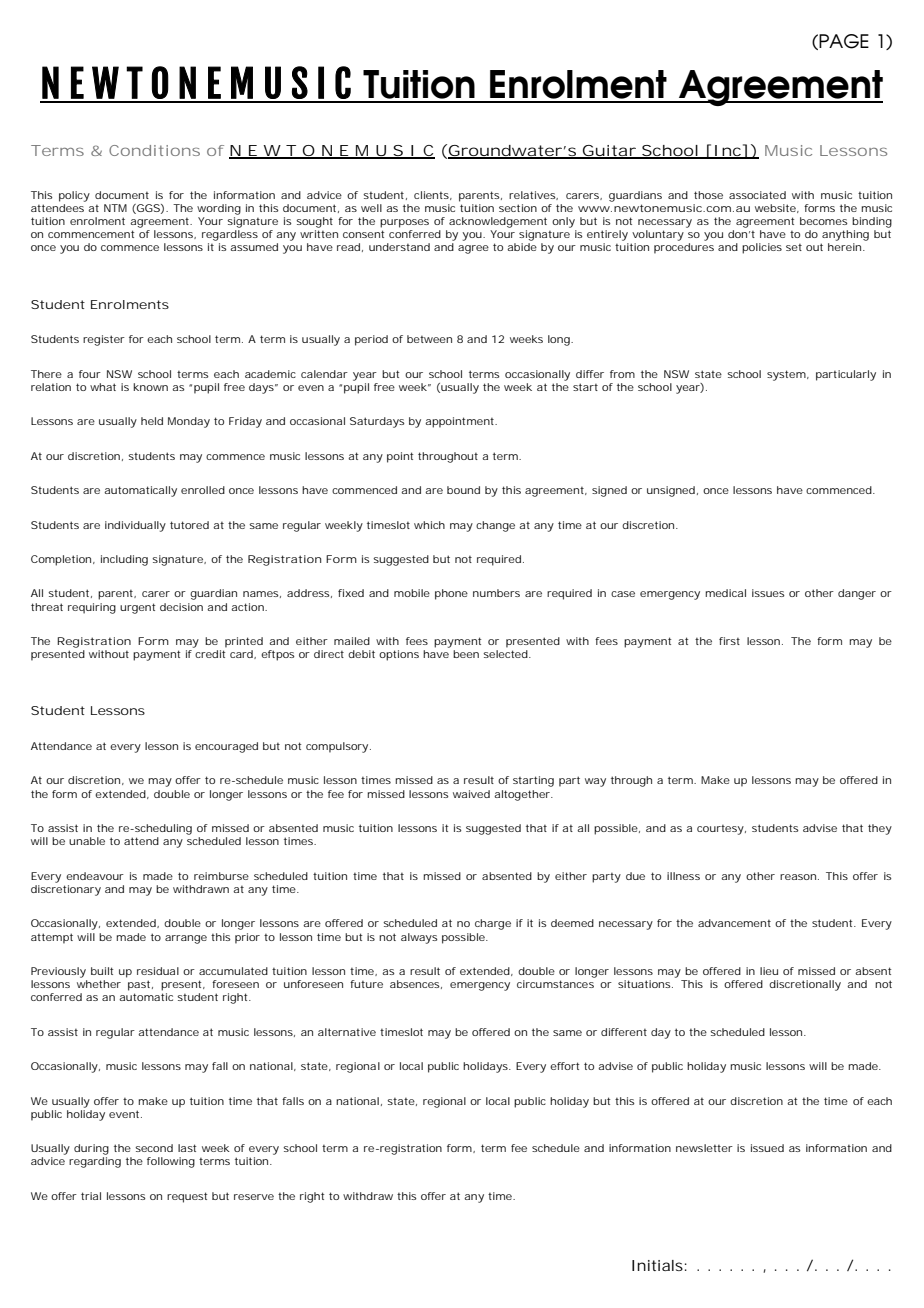  Describe the element at coordinates (767, 1148) in the page. I see `issued` at that location.
